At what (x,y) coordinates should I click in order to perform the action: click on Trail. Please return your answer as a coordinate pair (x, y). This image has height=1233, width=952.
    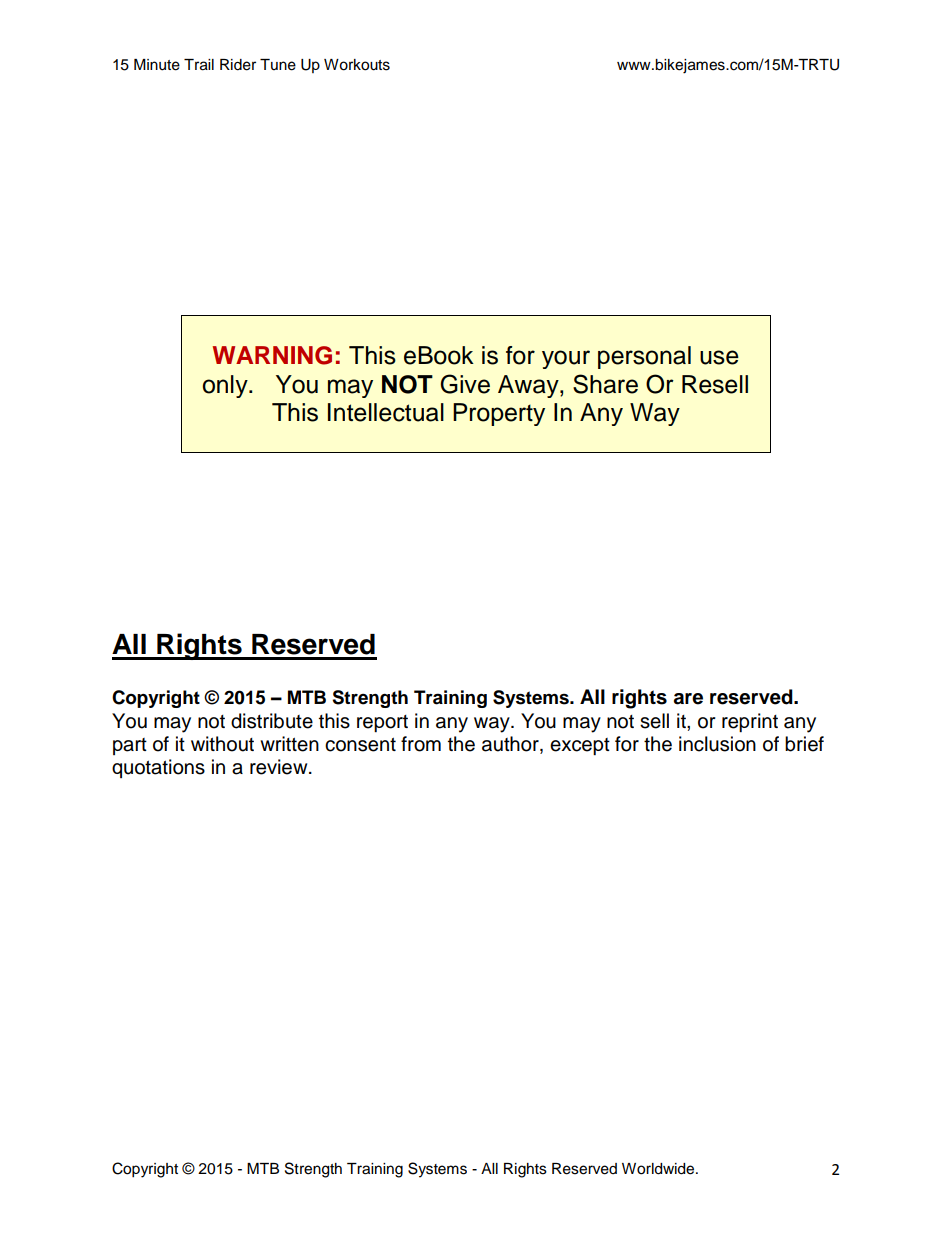
    Looking at the image, I should click on (199, 65).
